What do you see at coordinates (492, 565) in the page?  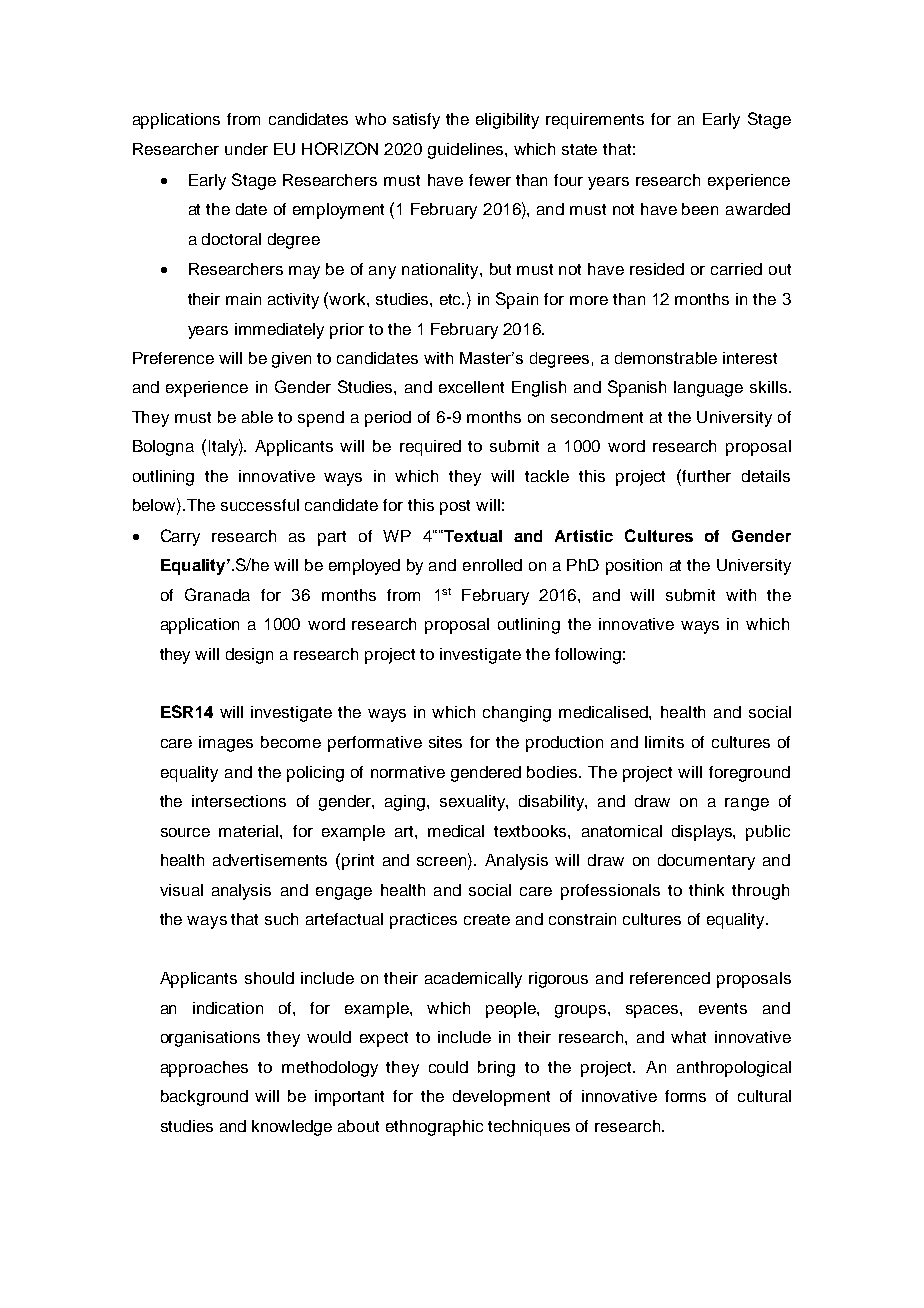 I see `enrolled` at bounding box center [492, 565].
